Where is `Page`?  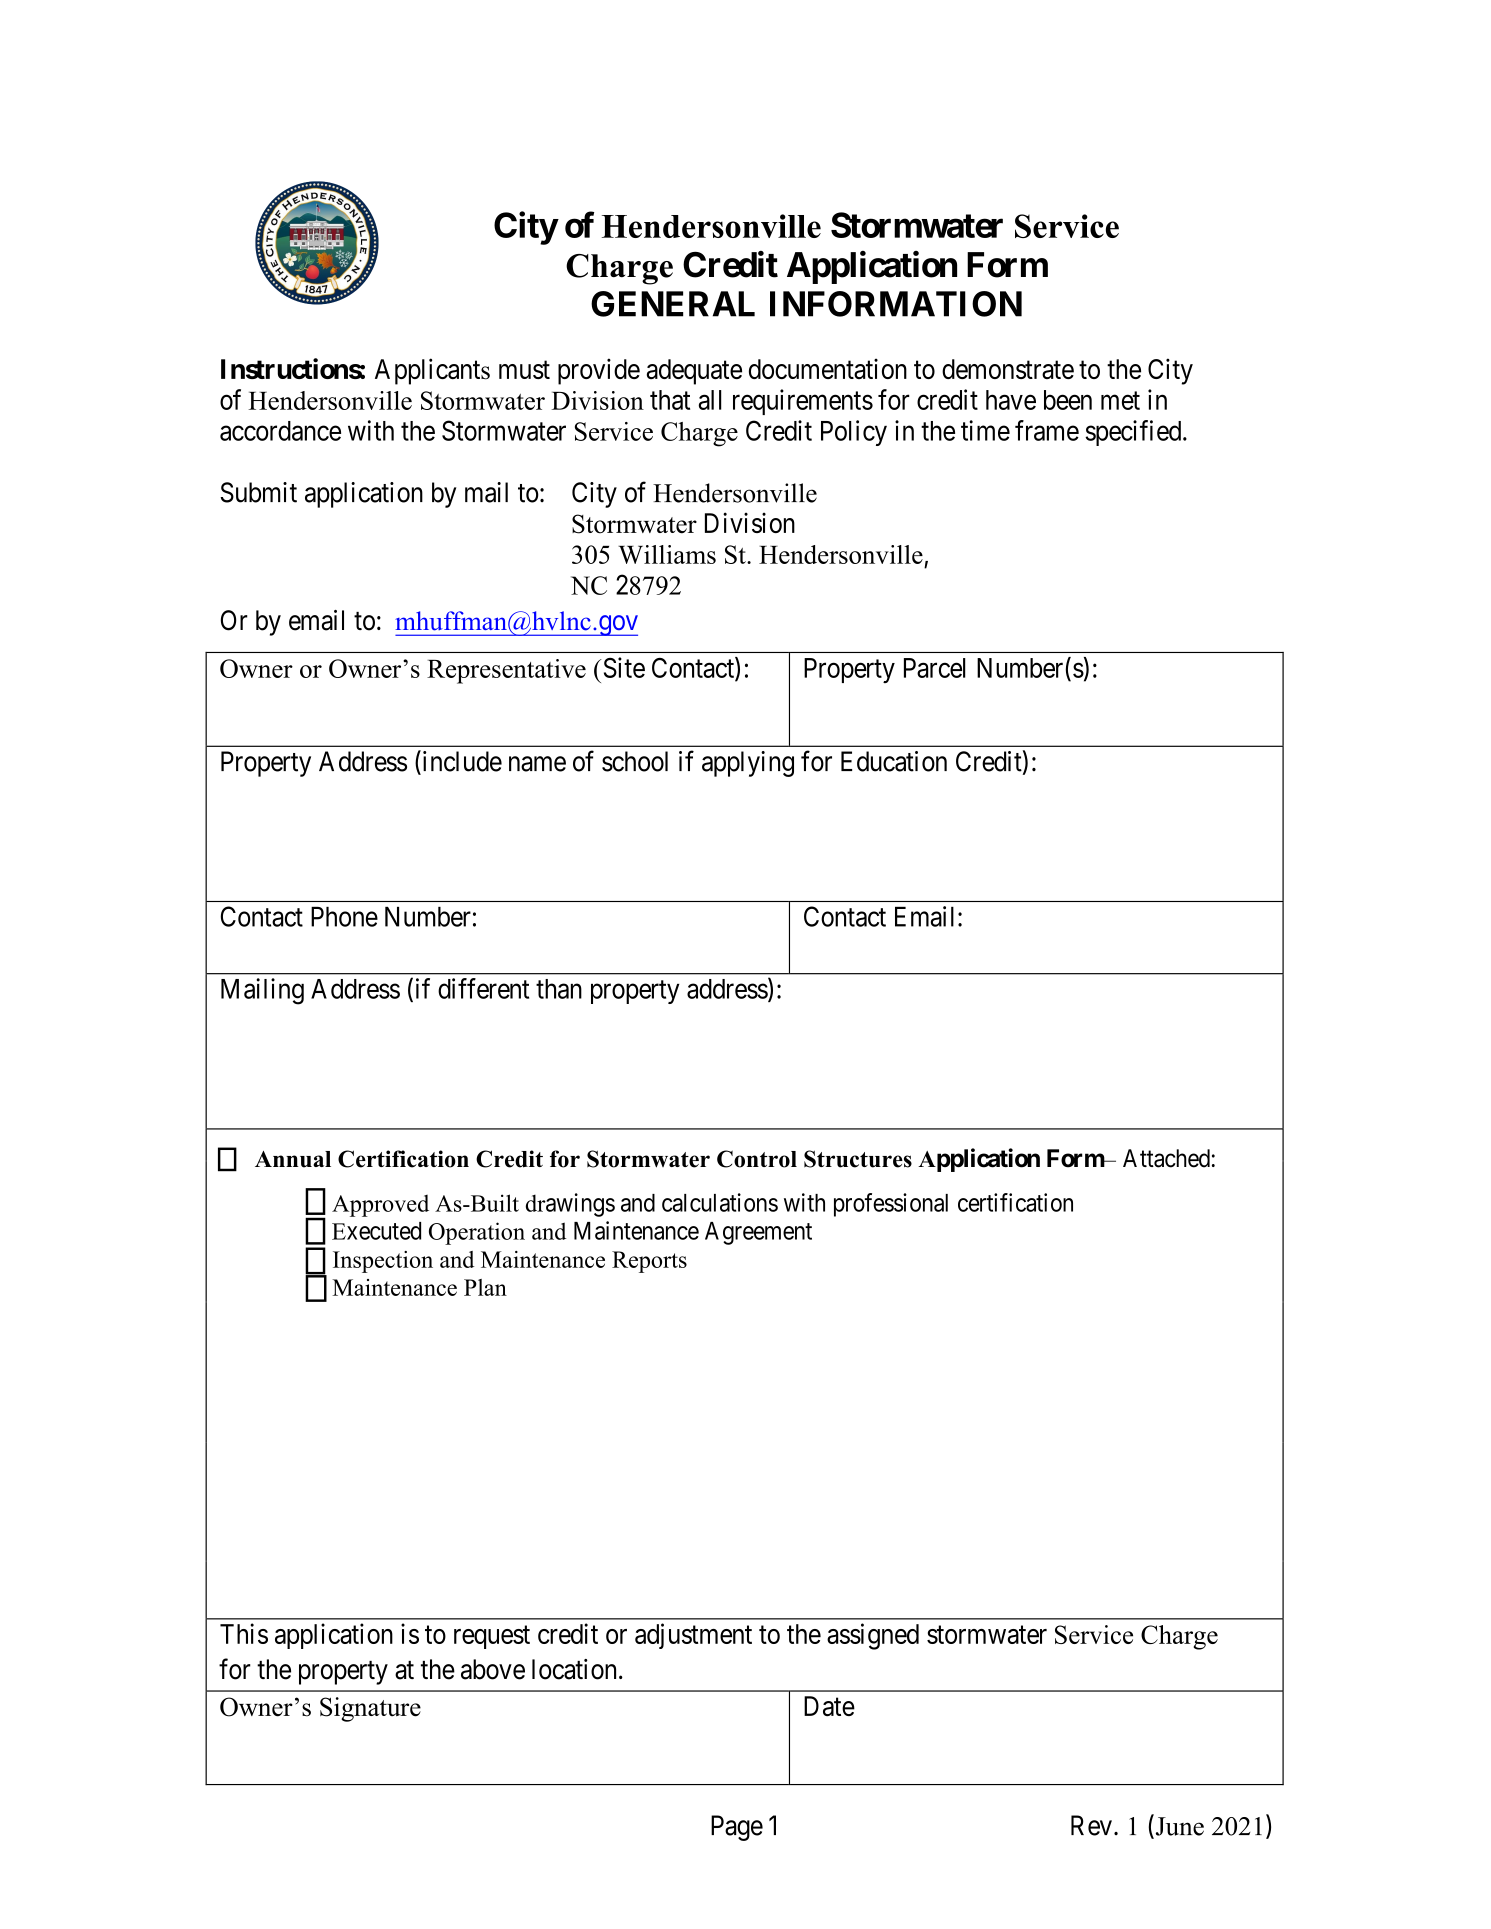 Page is located at coordinates (737, 1828).
